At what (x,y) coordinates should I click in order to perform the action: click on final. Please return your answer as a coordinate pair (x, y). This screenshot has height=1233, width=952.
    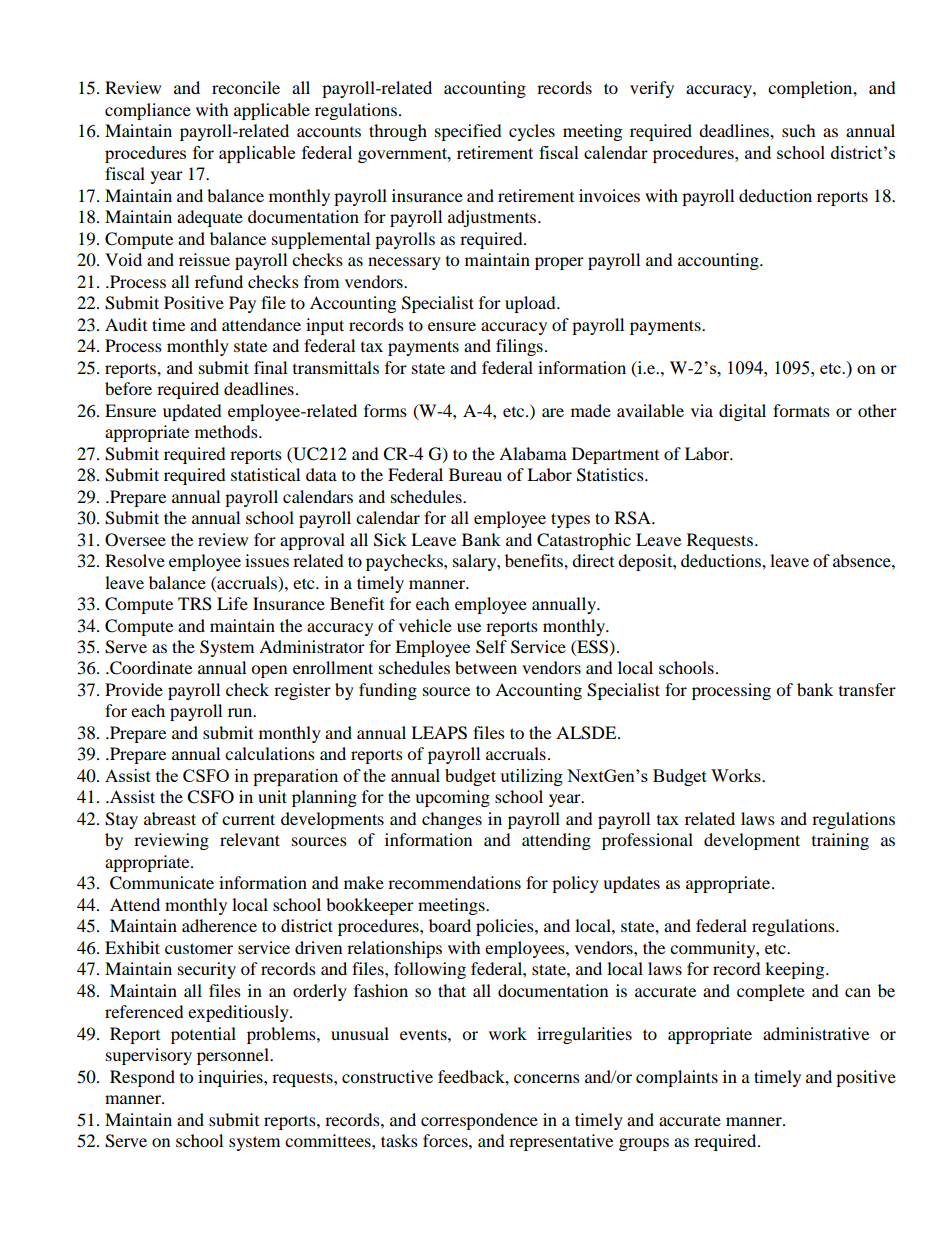
    Looking at the image, I should click on (270, 367).
